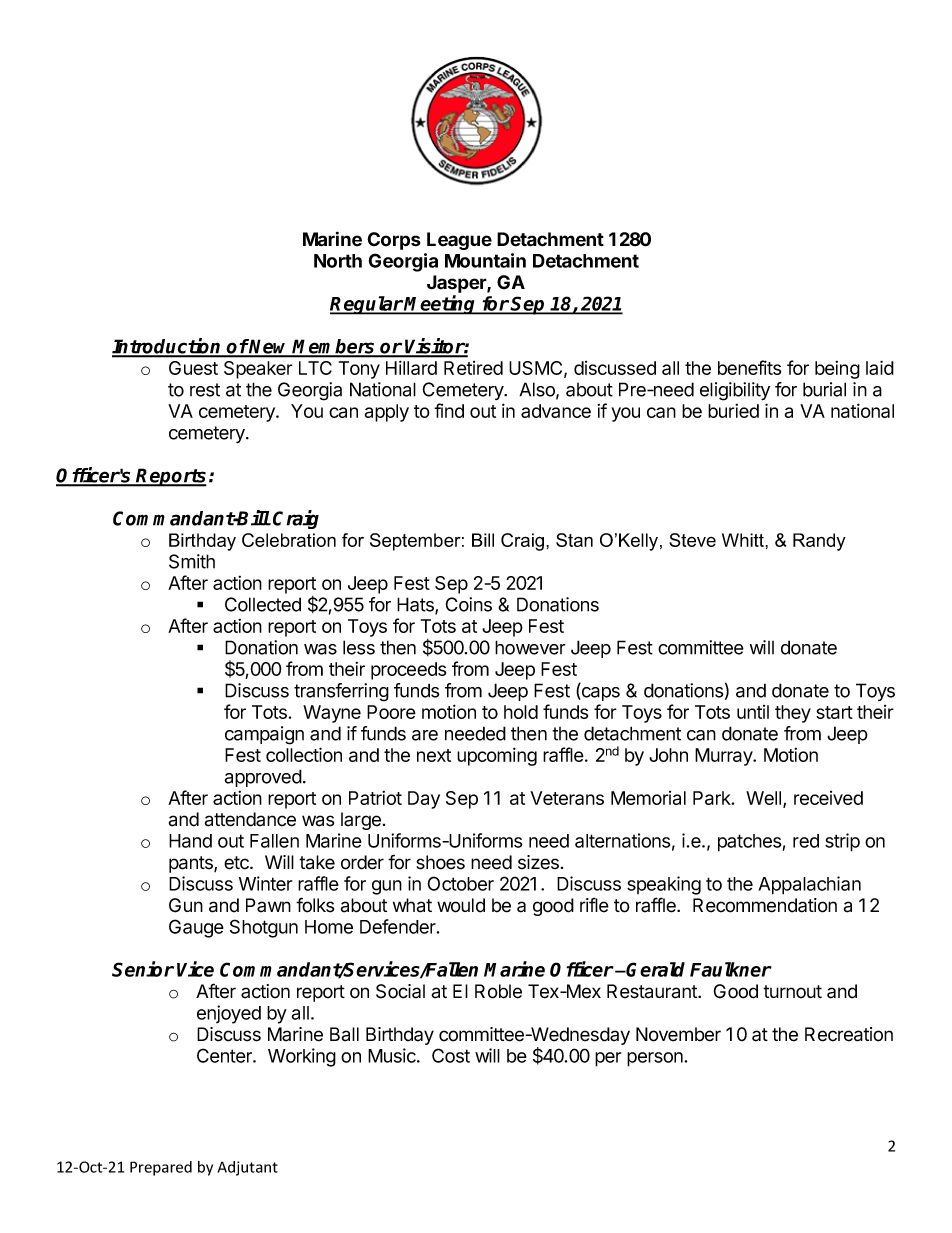 The width and height of the screenshot is (952, 1233). I want to click on campaign, so click(264, 735).
